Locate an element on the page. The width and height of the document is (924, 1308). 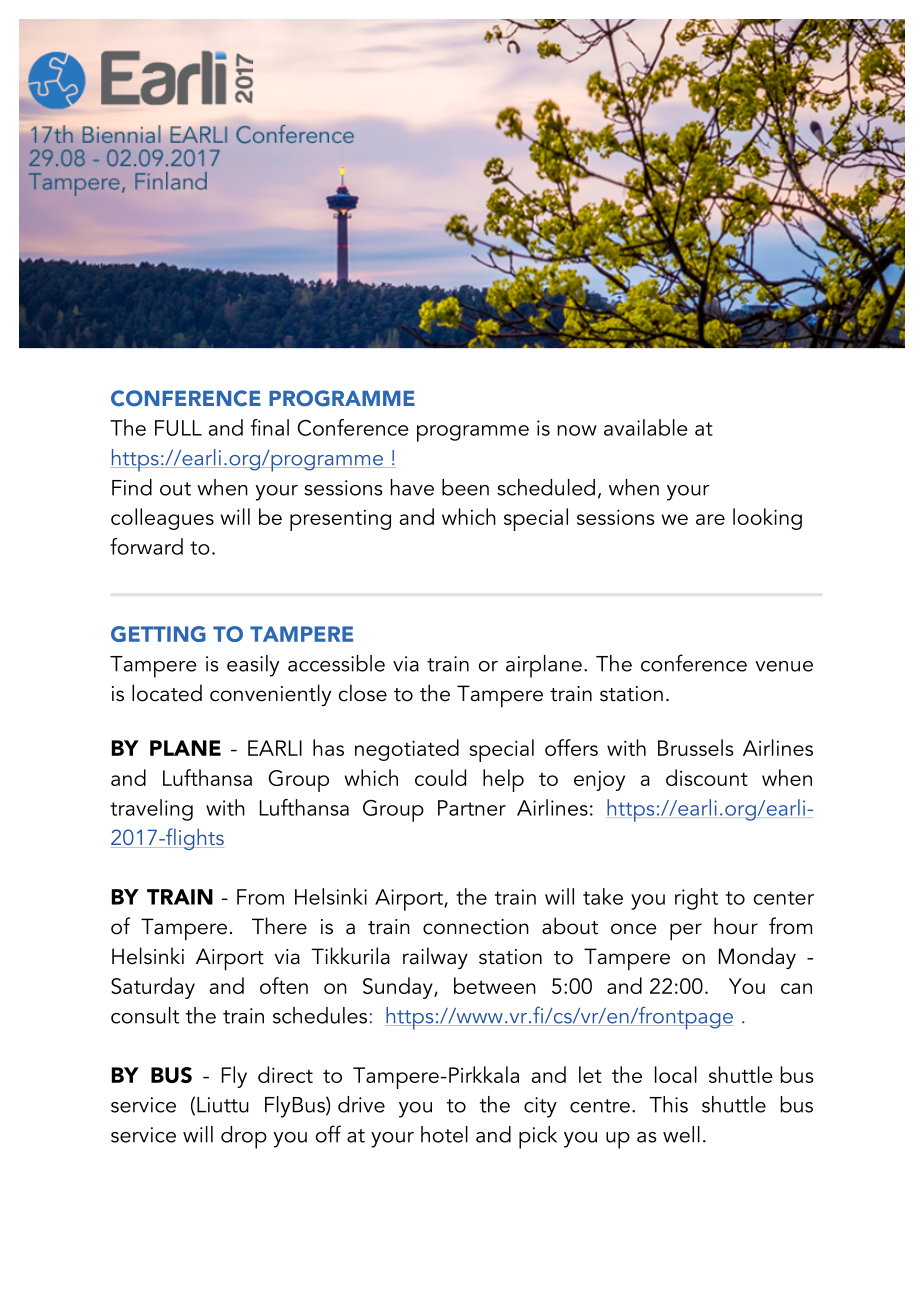
been is located at coordinates (465, 487).
